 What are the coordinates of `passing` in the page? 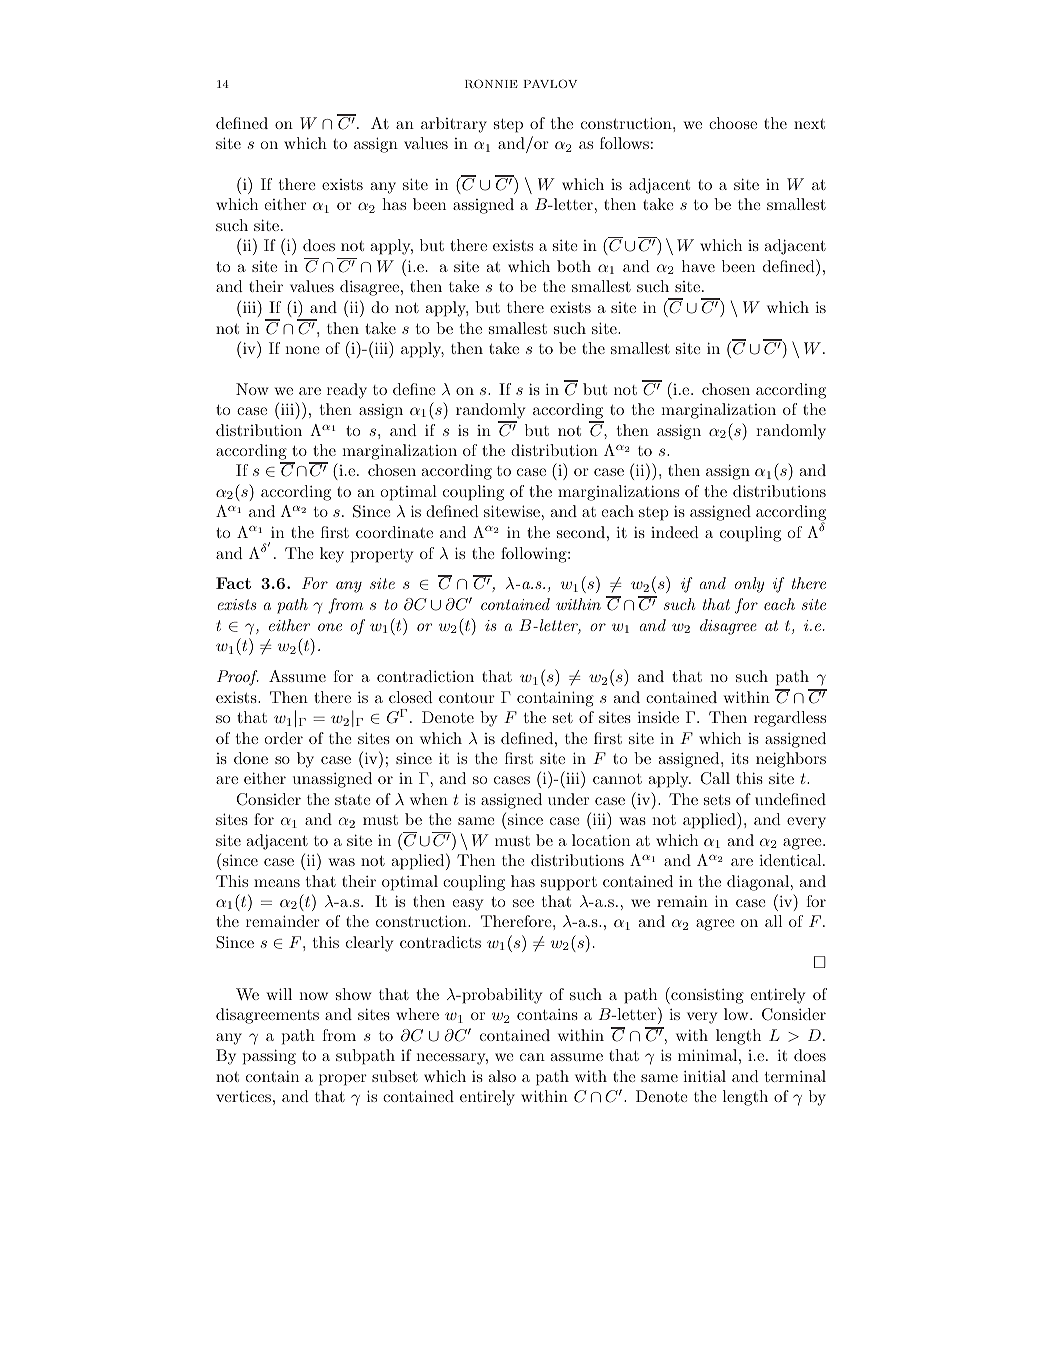 It's located at (269, 1057).
